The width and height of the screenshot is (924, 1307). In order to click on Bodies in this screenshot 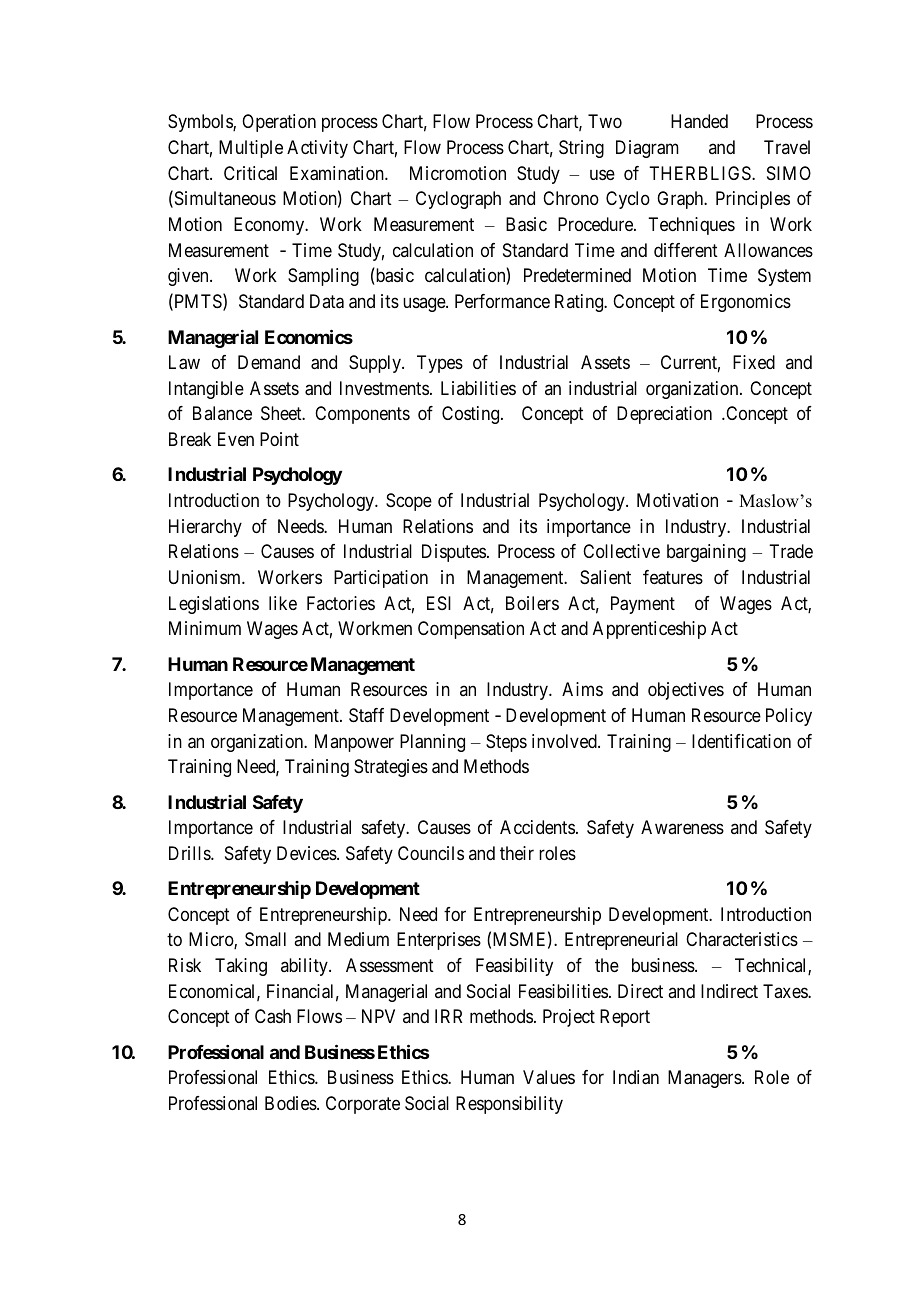, I will do `click(291, 1103)`.
